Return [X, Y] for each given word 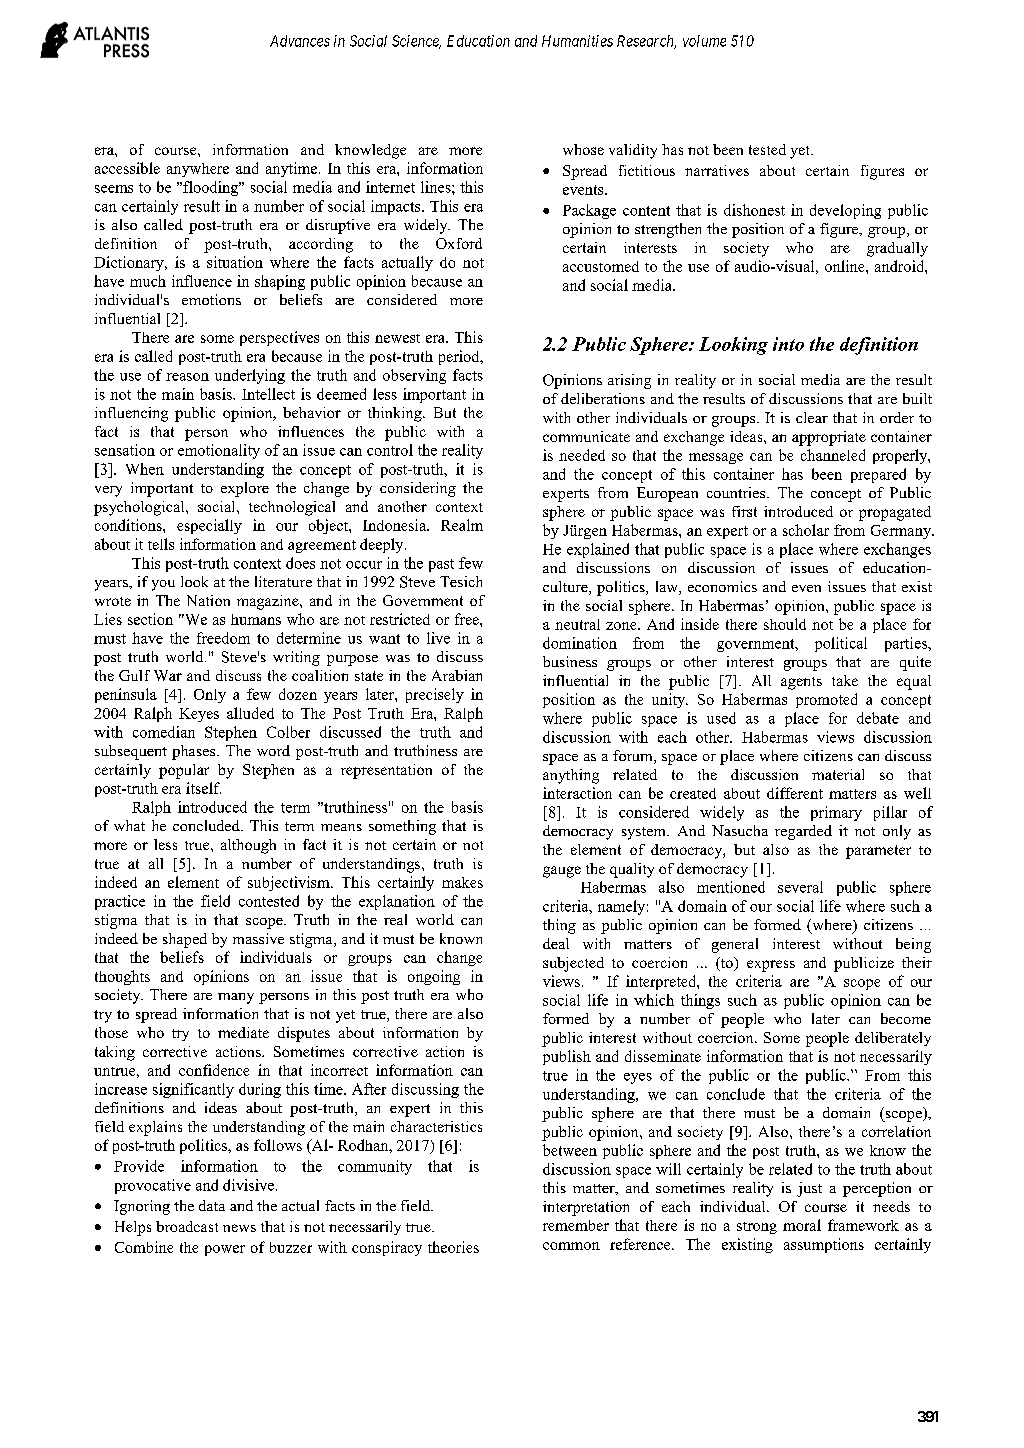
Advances [300, 41]
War [168, 675]
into [788, 344]
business [570, 661]
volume [704, 41]
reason [187, 377]
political [841, 644]
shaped [185, 940]
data [212, 1205]
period [460, 357]
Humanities [577, 41]
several [800, 887]
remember [576, 1225]
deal [556, 943]
